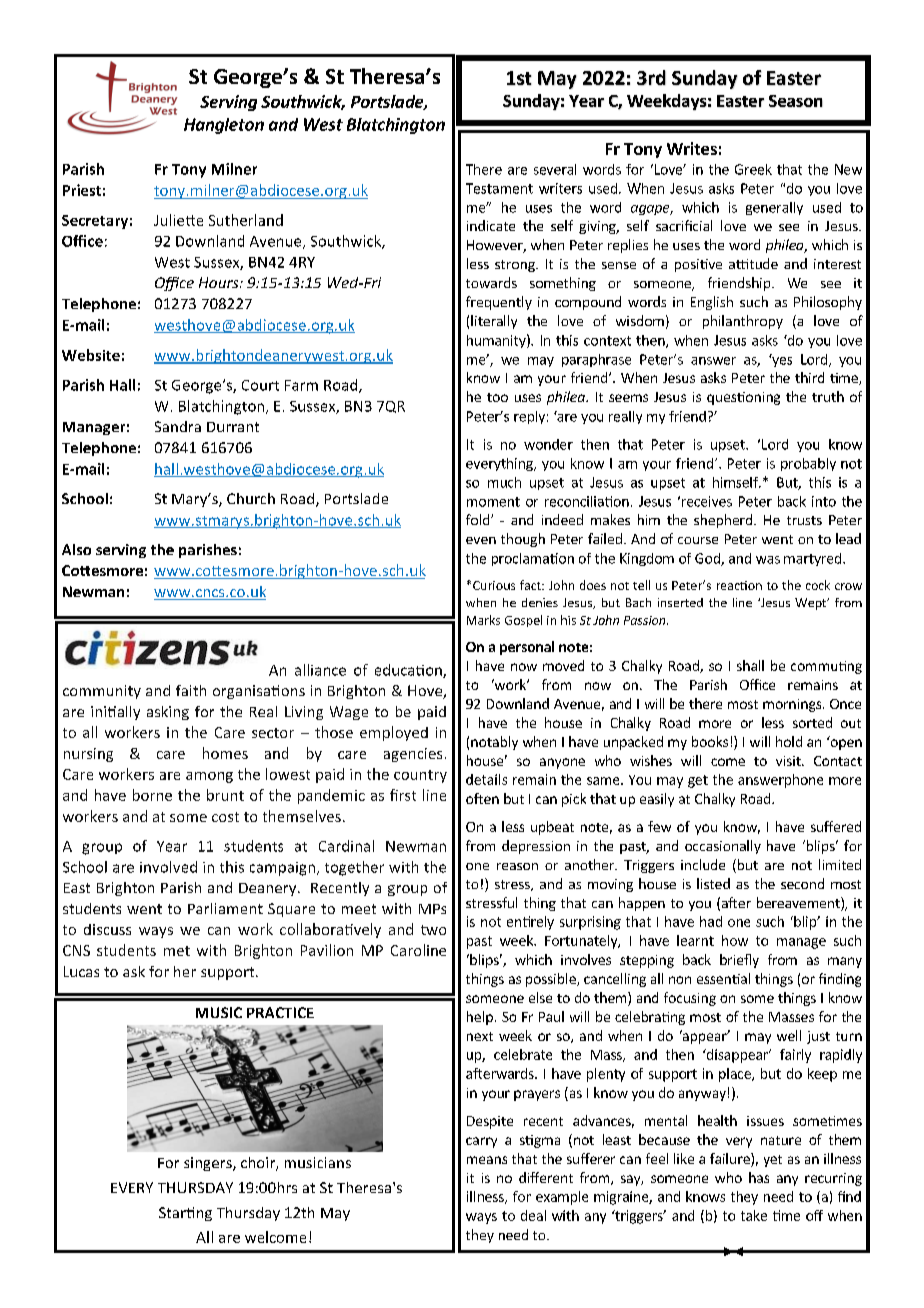  What do you see at coordinates (493, 502) in the document?
I see `moment` at bounding box center [493, 502].
